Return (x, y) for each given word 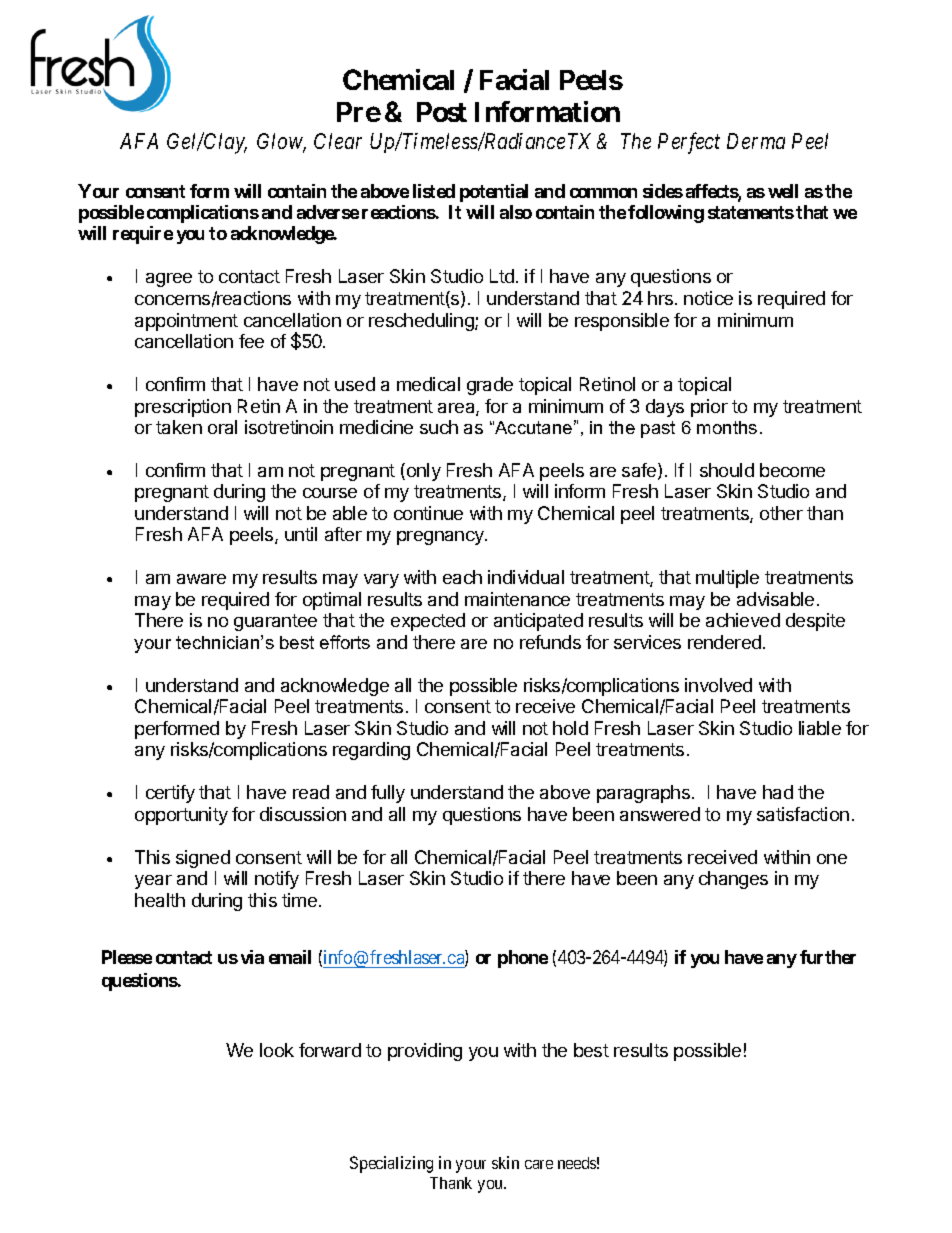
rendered (724, 642)
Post (442, 112)
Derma (756, 141)
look (277, 1050)
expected (428, 622)
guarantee (275, 622)
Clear (338, 141)
